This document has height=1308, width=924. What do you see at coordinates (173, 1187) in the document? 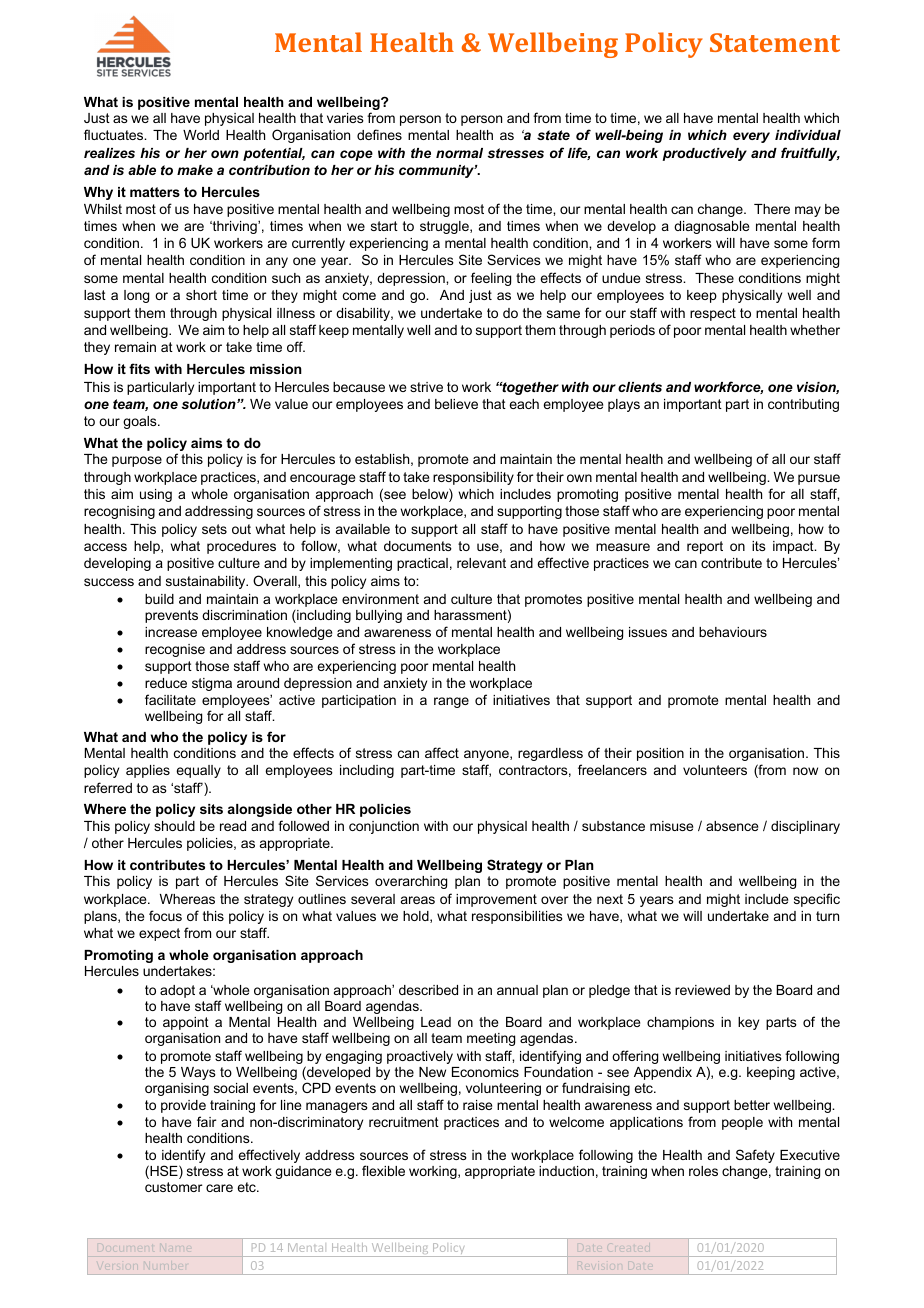
I see `customer` at bounding box center [173, 1187].
